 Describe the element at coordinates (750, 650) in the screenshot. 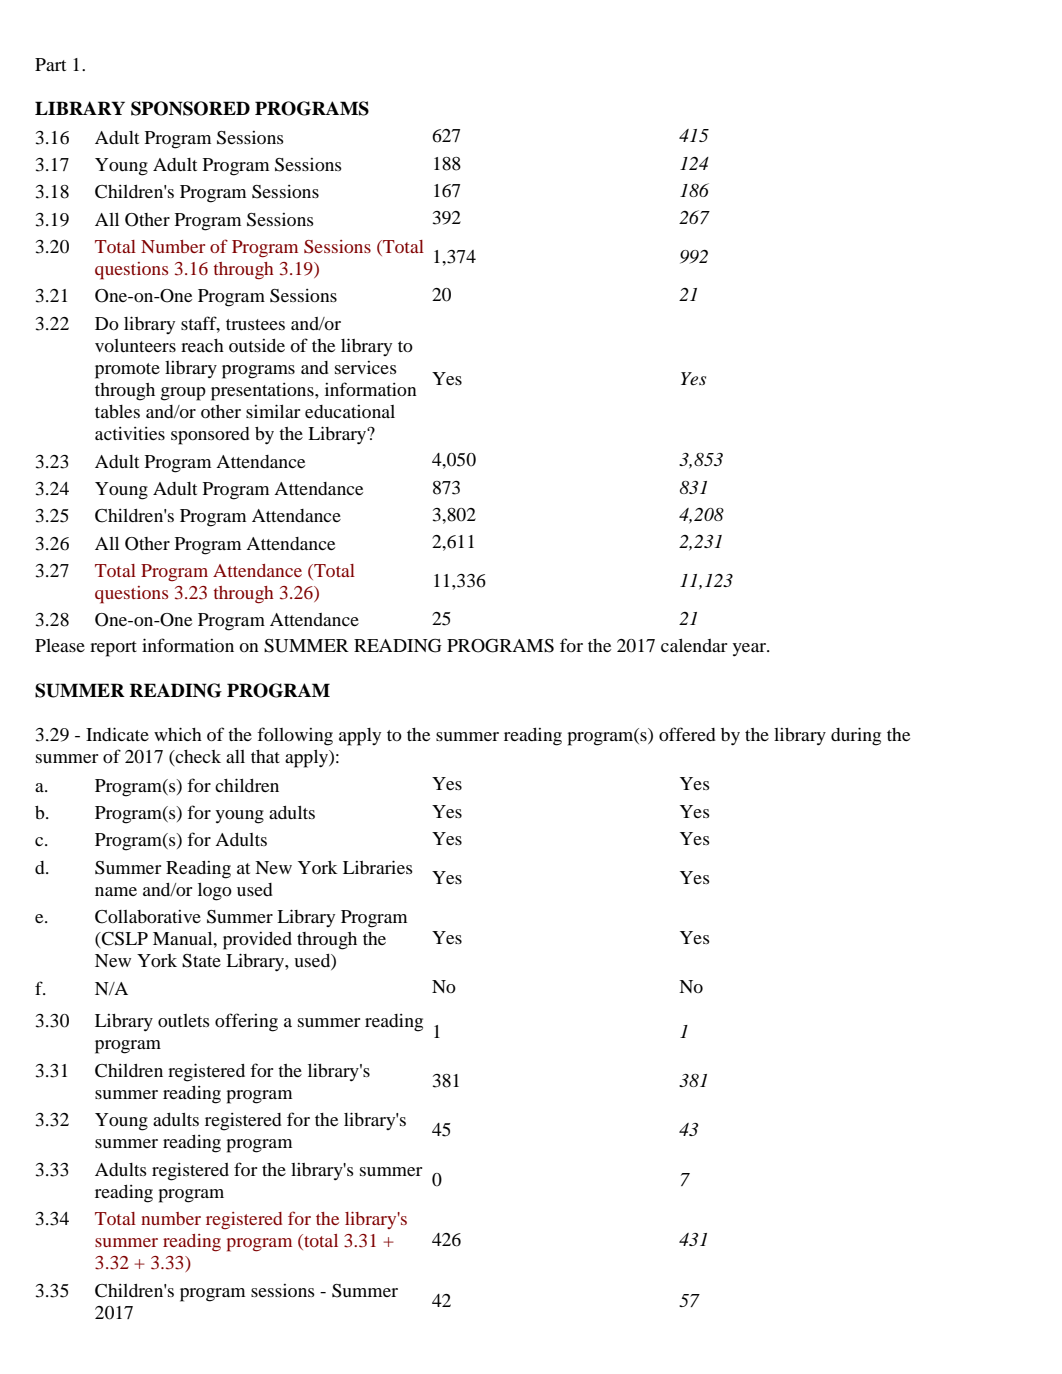

I see `year` at that location.
